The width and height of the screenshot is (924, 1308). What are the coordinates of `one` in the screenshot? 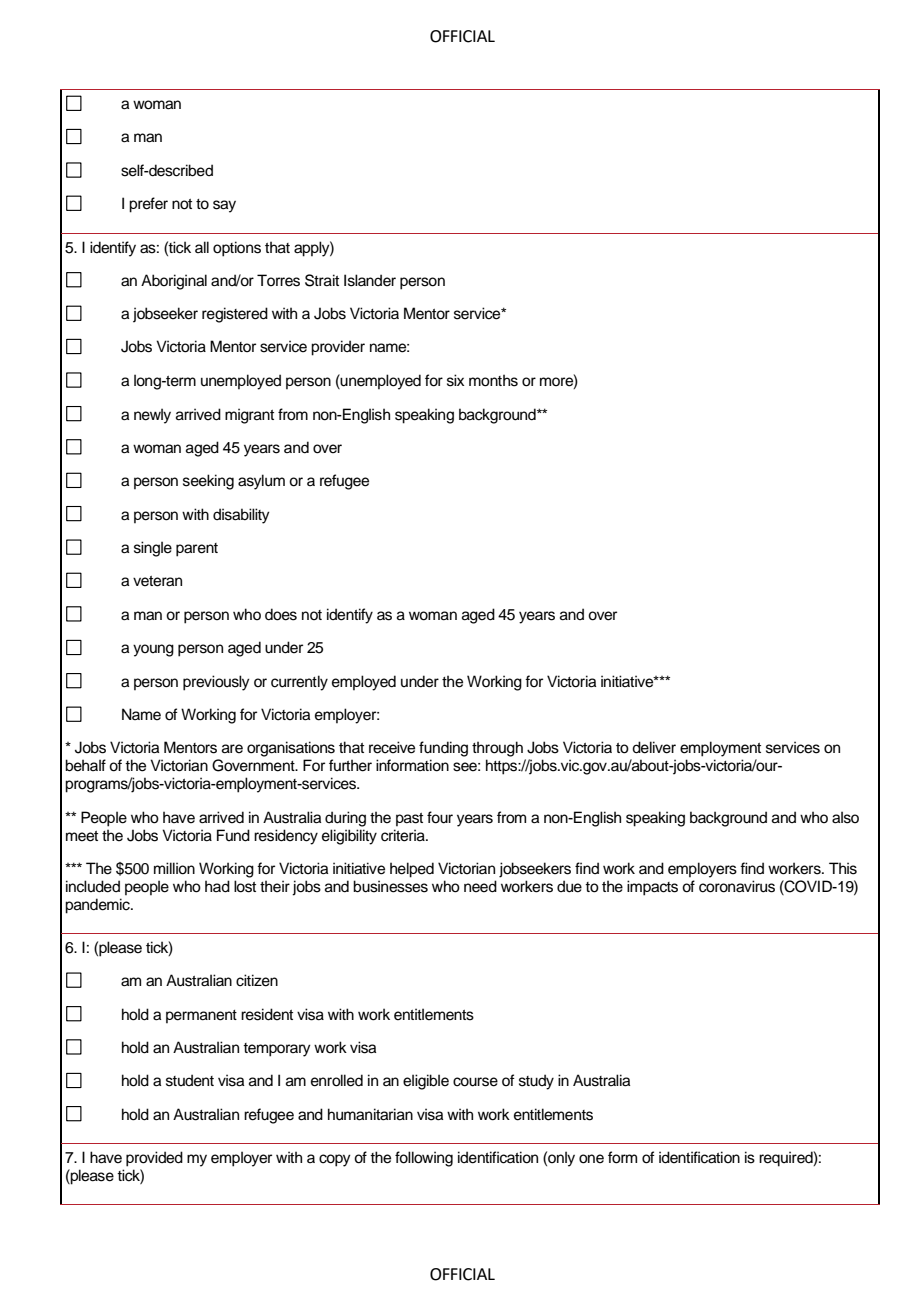 It's located at (591, 1159).
